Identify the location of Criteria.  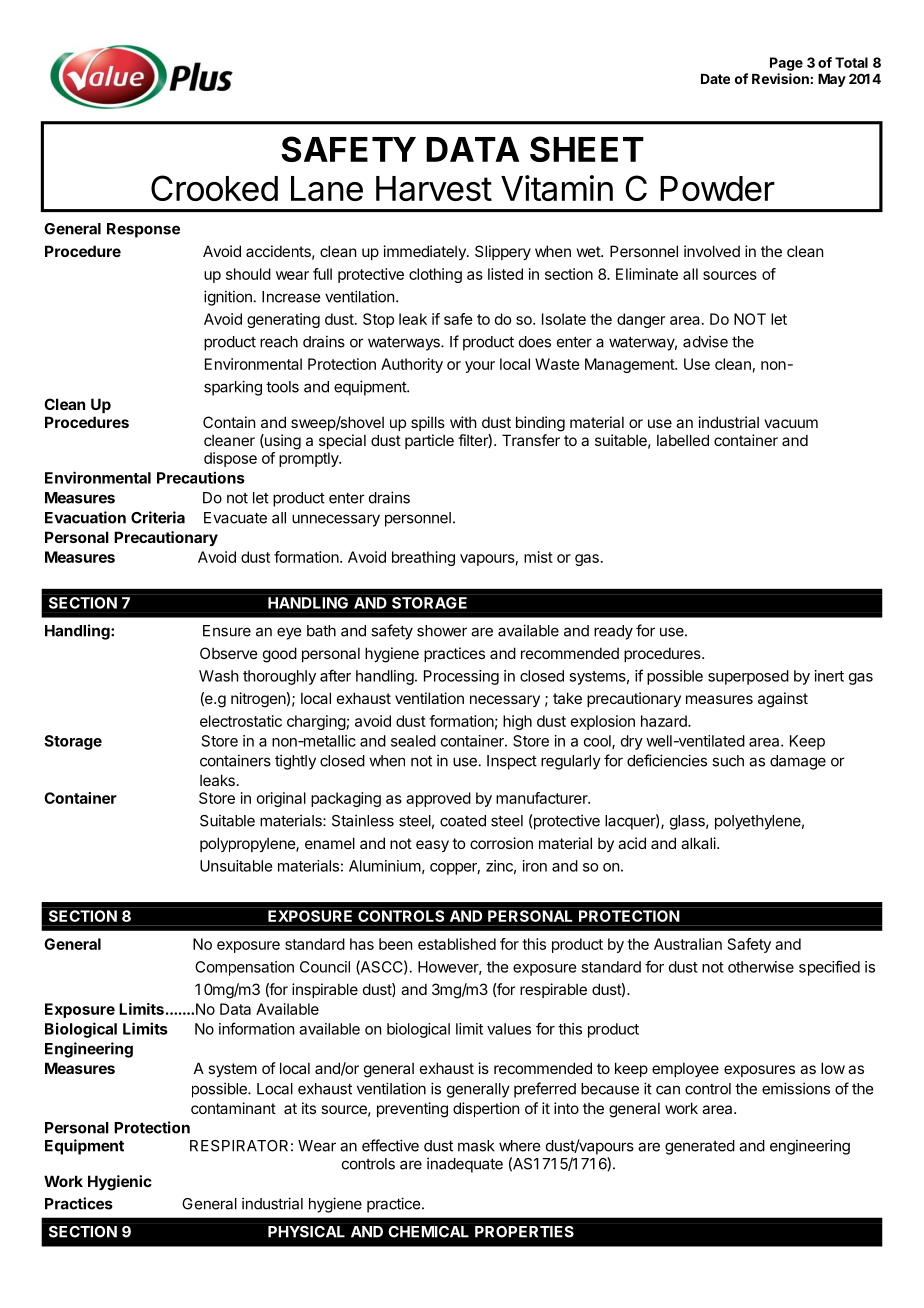
(158, 517).
